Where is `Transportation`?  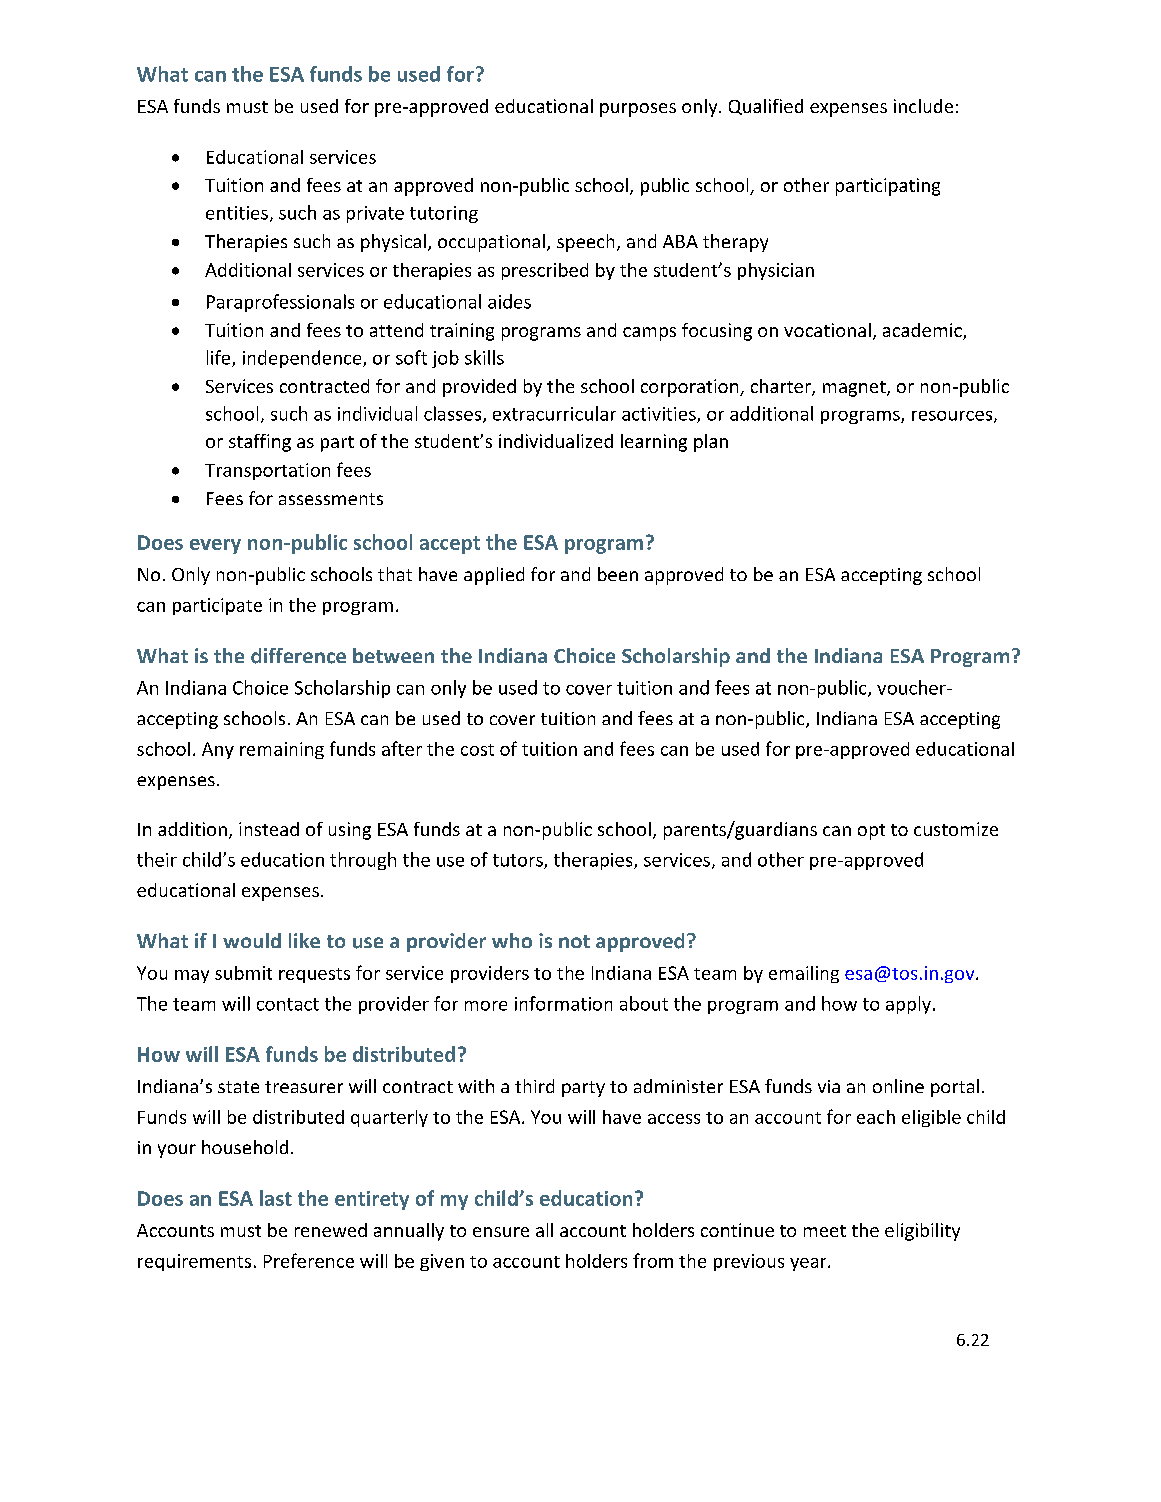 Transportation is located at coordinates (267, 471).
